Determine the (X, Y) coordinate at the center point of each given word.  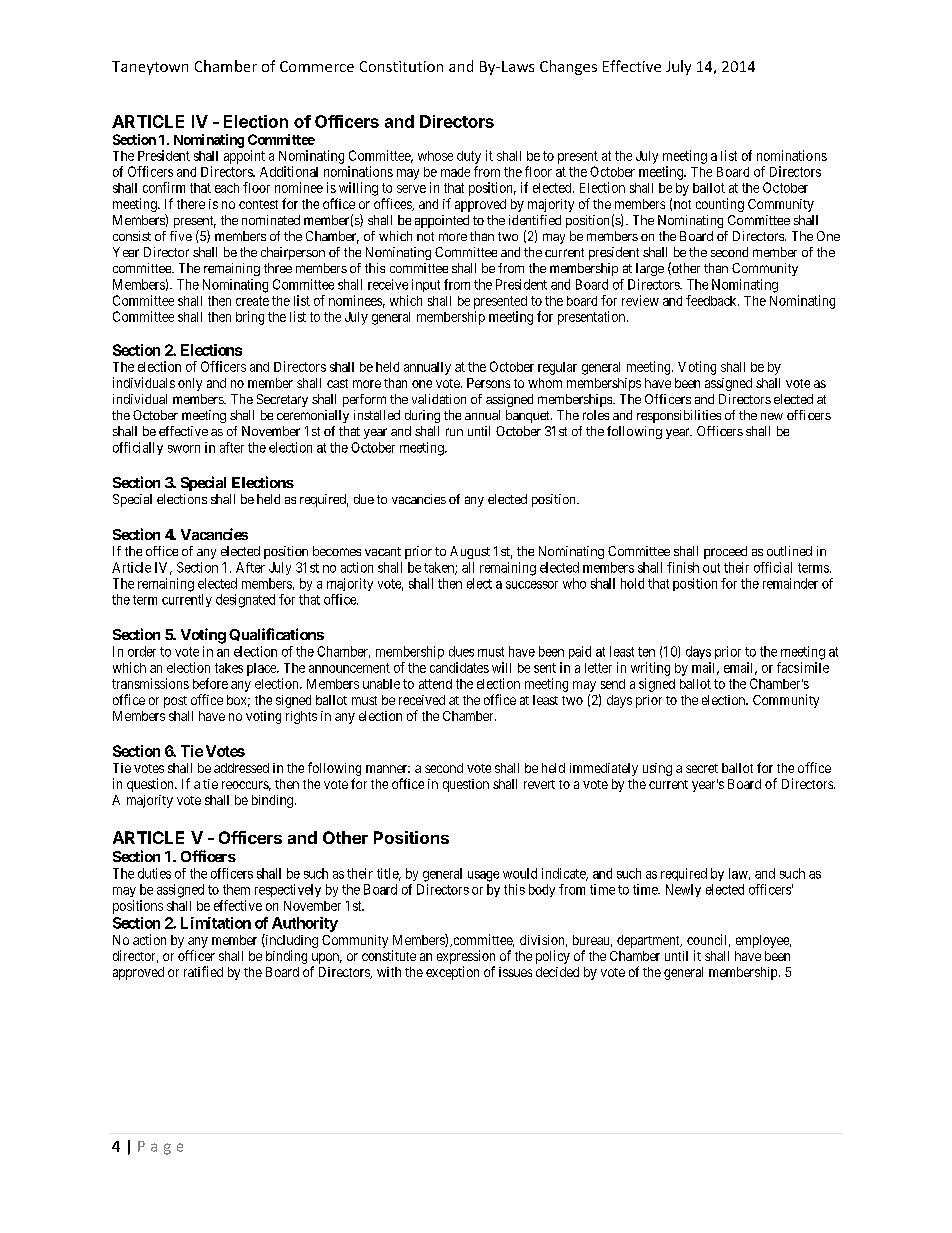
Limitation (216, 923)
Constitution (401, 66)
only (190, 384)
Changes (568, 67)
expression (466, 957)
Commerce (317, 66)
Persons (488, 383)
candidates (459, 667)
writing (650, 669)
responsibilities (679, 416)
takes (229, 668)
